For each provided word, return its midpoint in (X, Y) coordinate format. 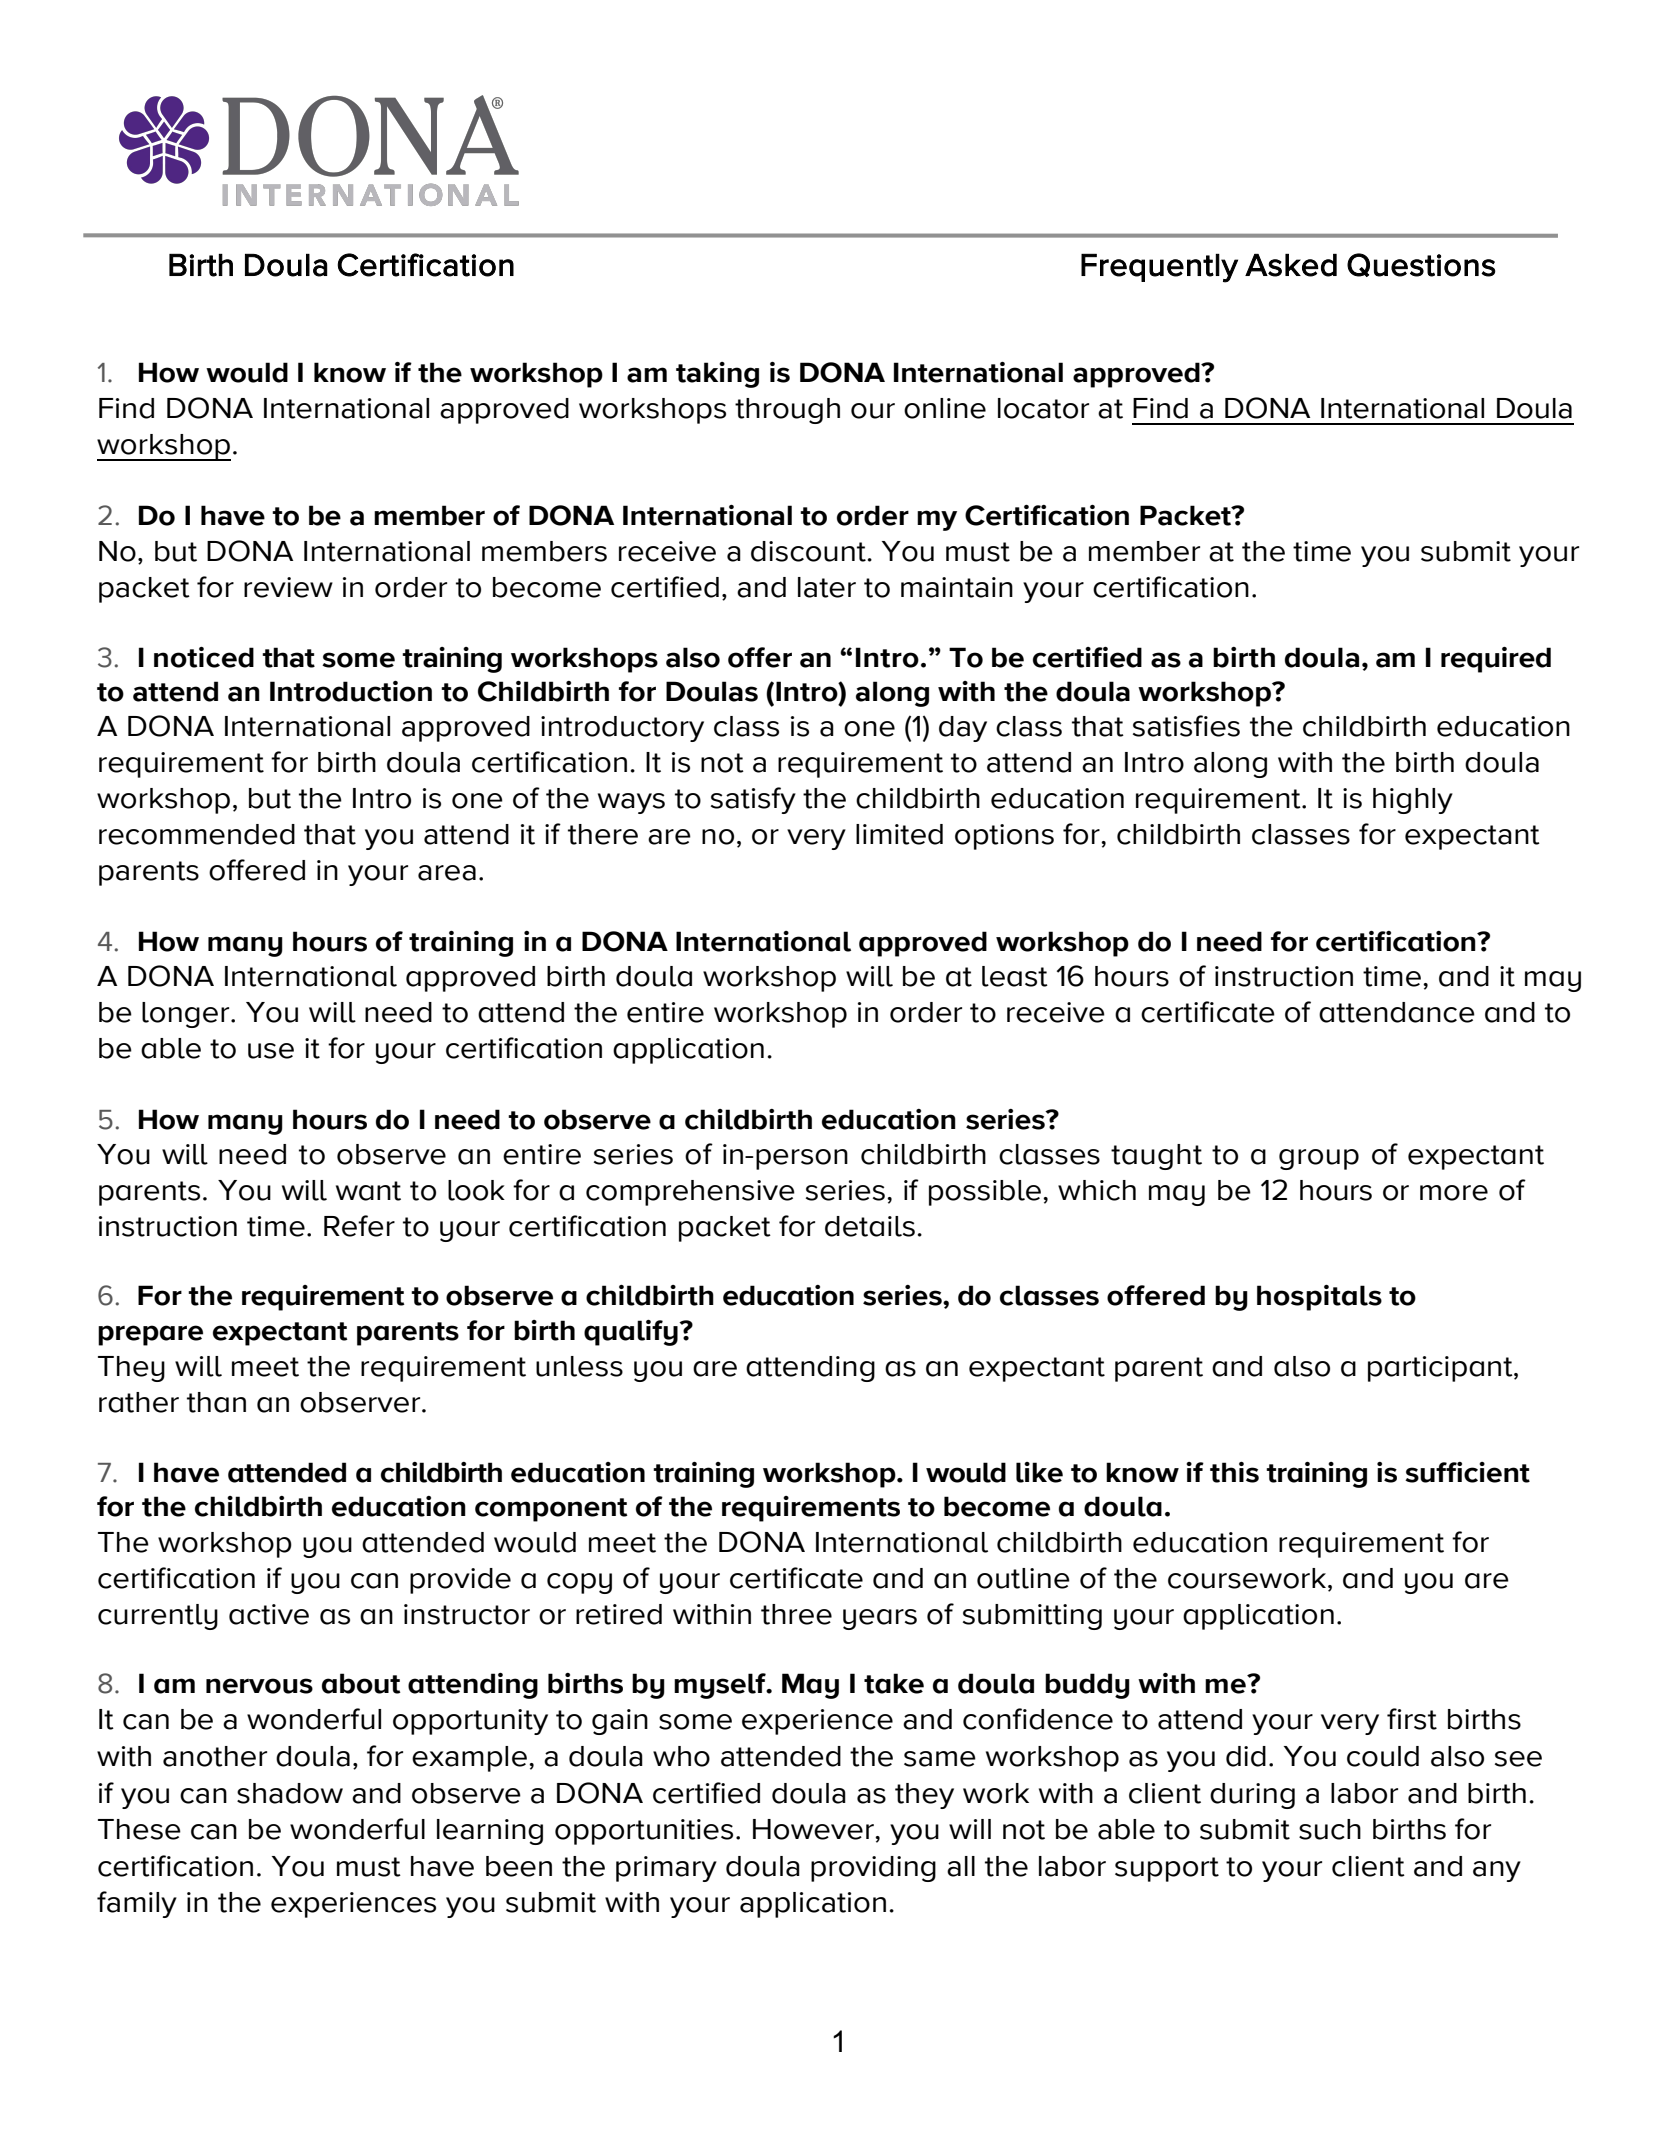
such (1330, 1829)
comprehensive (690, 1193)
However (814, 1829)
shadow (290, 1793)
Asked (1291, 265)
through (787, 411)
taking (717, 375)
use (271, 1051)
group (1319, 1159)
